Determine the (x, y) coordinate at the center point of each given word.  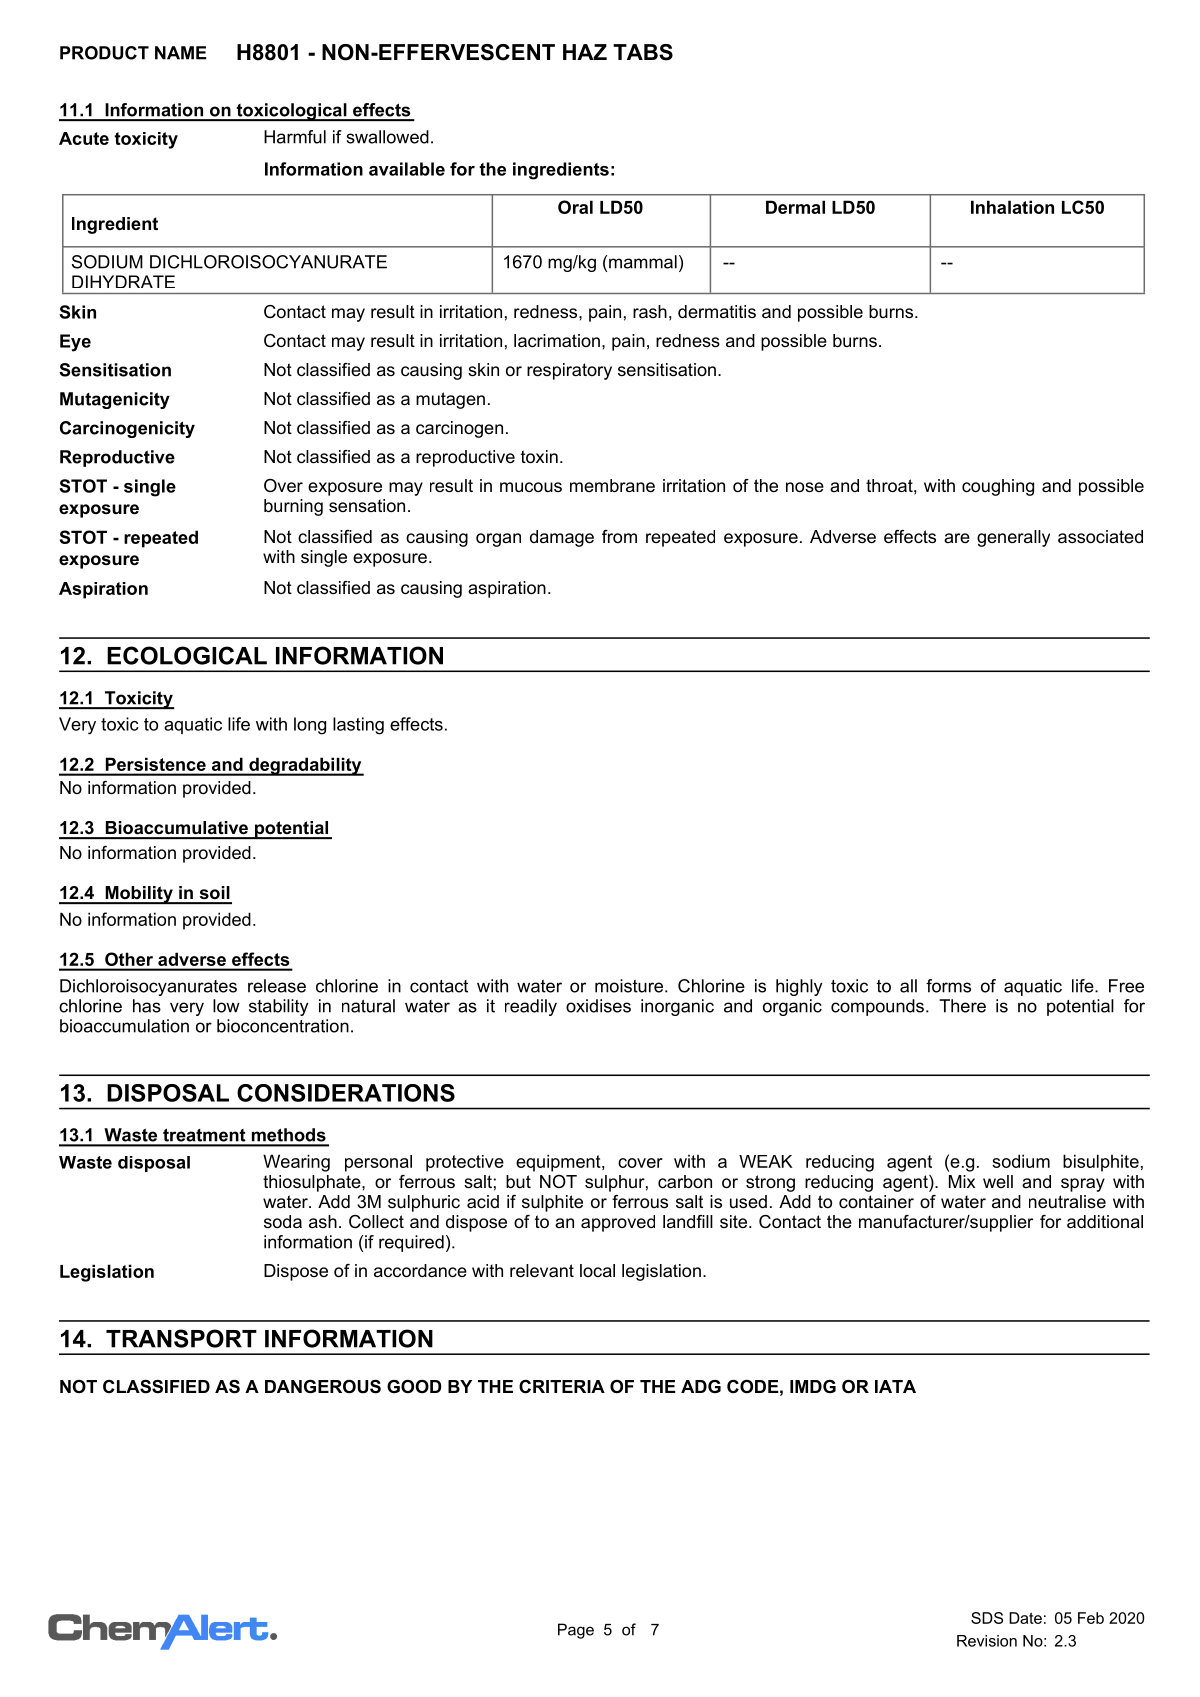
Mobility (139, 895)
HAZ (585, 52)
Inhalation (1012, 207)
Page (576, 1631)
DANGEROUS (323, 1387)
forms (948, 986)
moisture (629, 986)
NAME (181, 53)
